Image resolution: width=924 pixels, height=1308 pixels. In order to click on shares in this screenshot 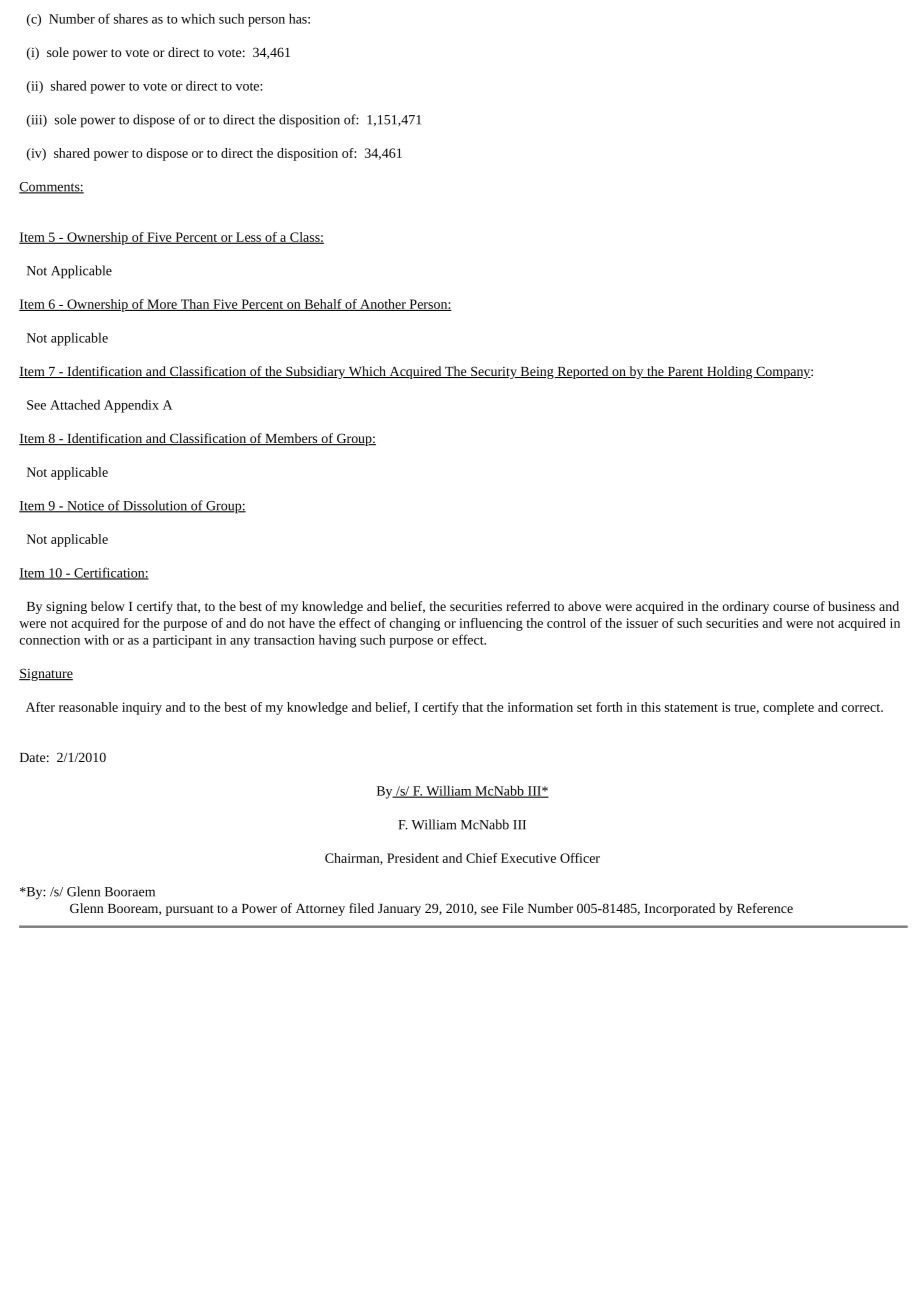, I will do `click(131, 18)`.
